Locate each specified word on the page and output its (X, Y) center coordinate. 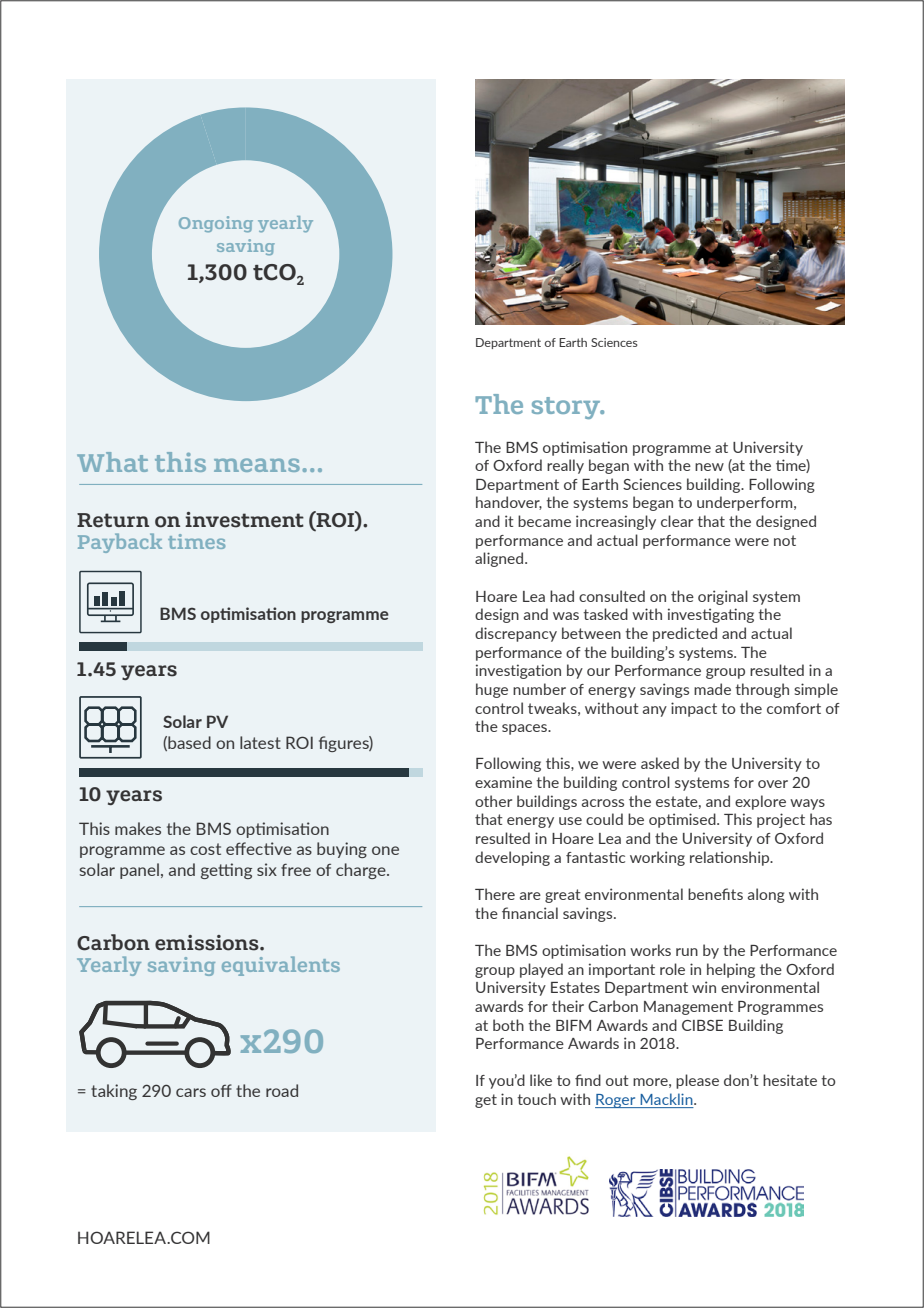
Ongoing (216, 224)
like (541, 1080)
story (567, 408)
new (709, 467)
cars (191, 1092)
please (697, 1081)
